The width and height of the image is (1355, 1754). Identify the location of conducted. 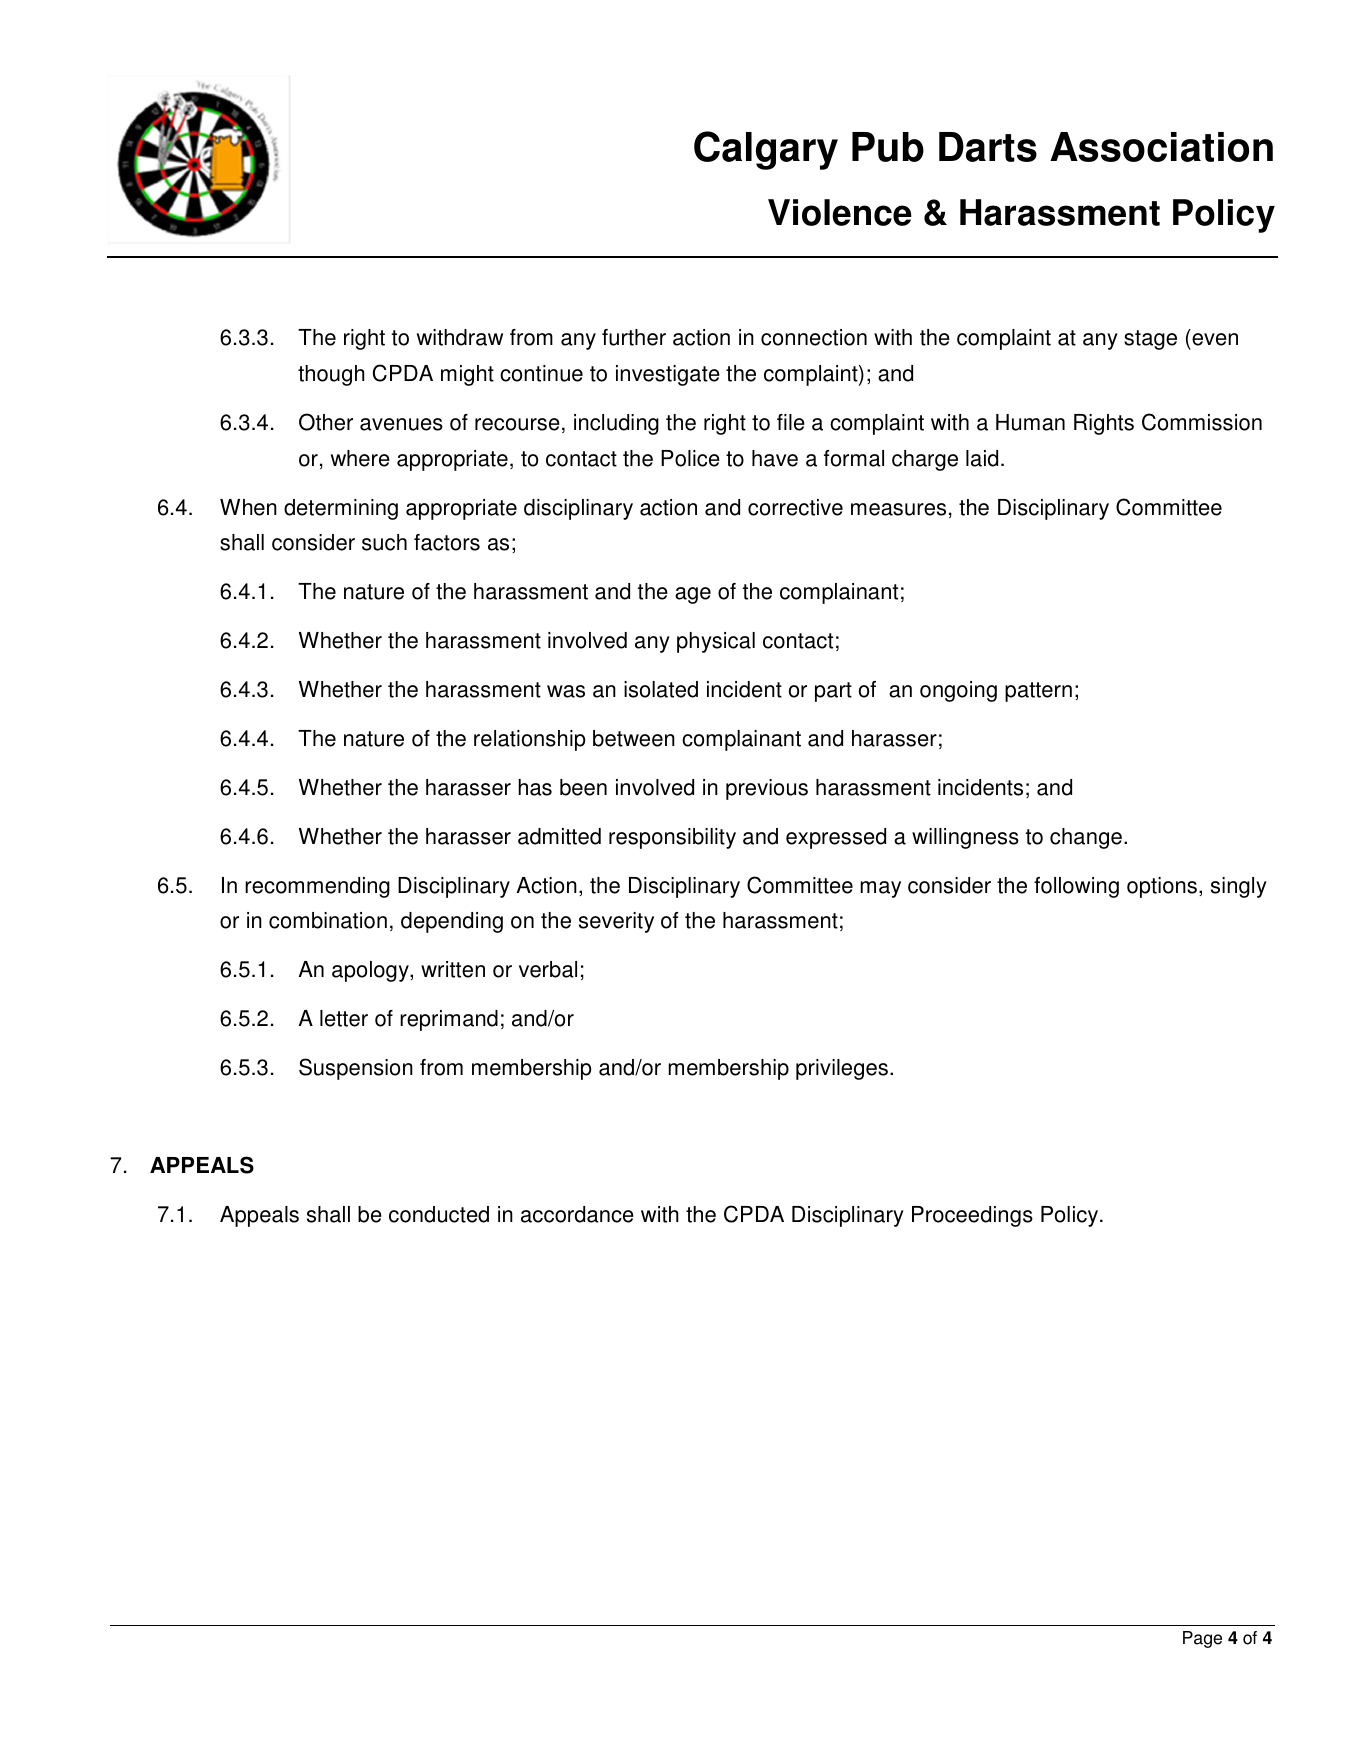
(439, 1214).
